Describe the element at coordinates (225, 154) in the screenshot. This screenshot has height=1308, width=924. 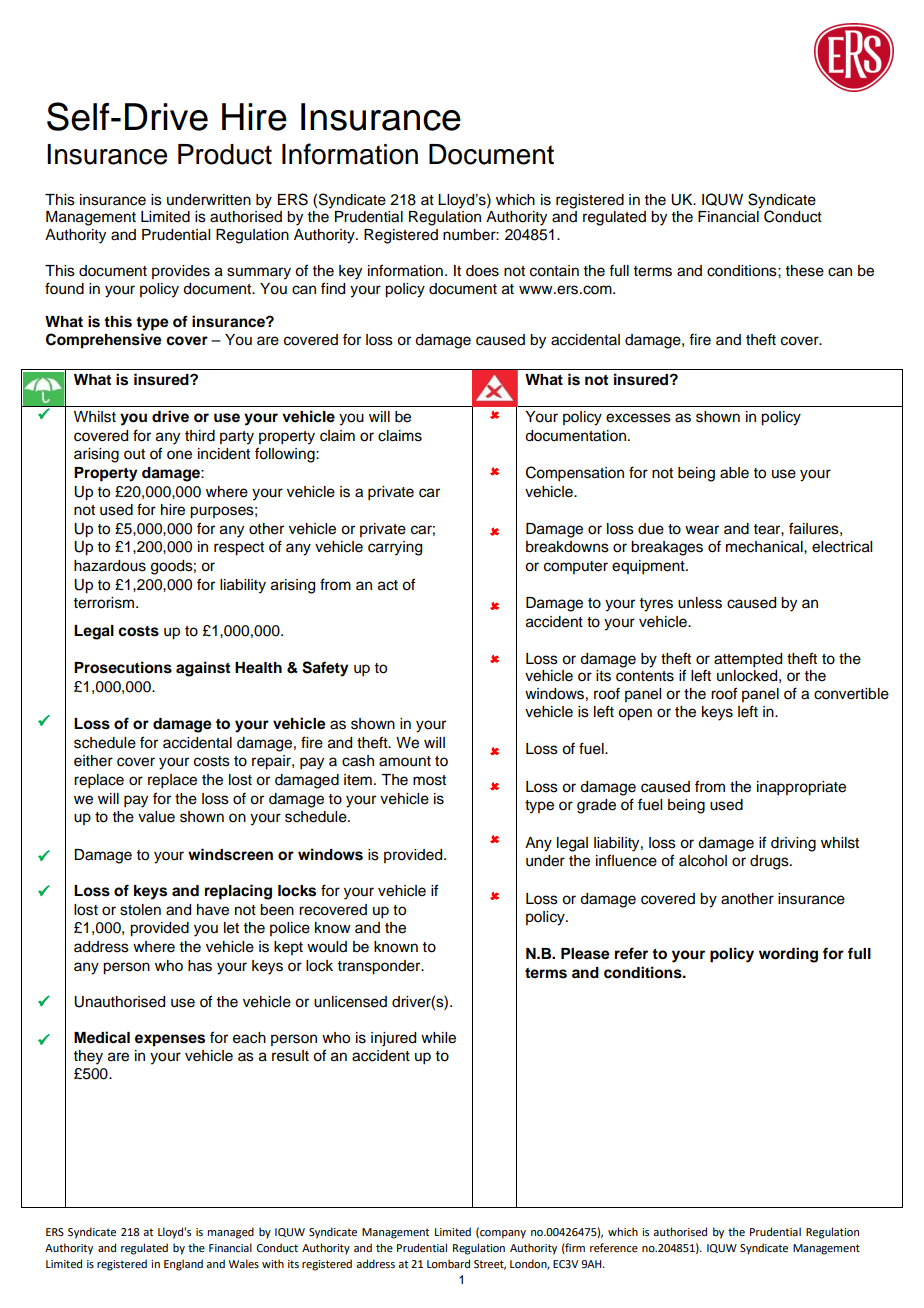
I see `Product` at that location.
